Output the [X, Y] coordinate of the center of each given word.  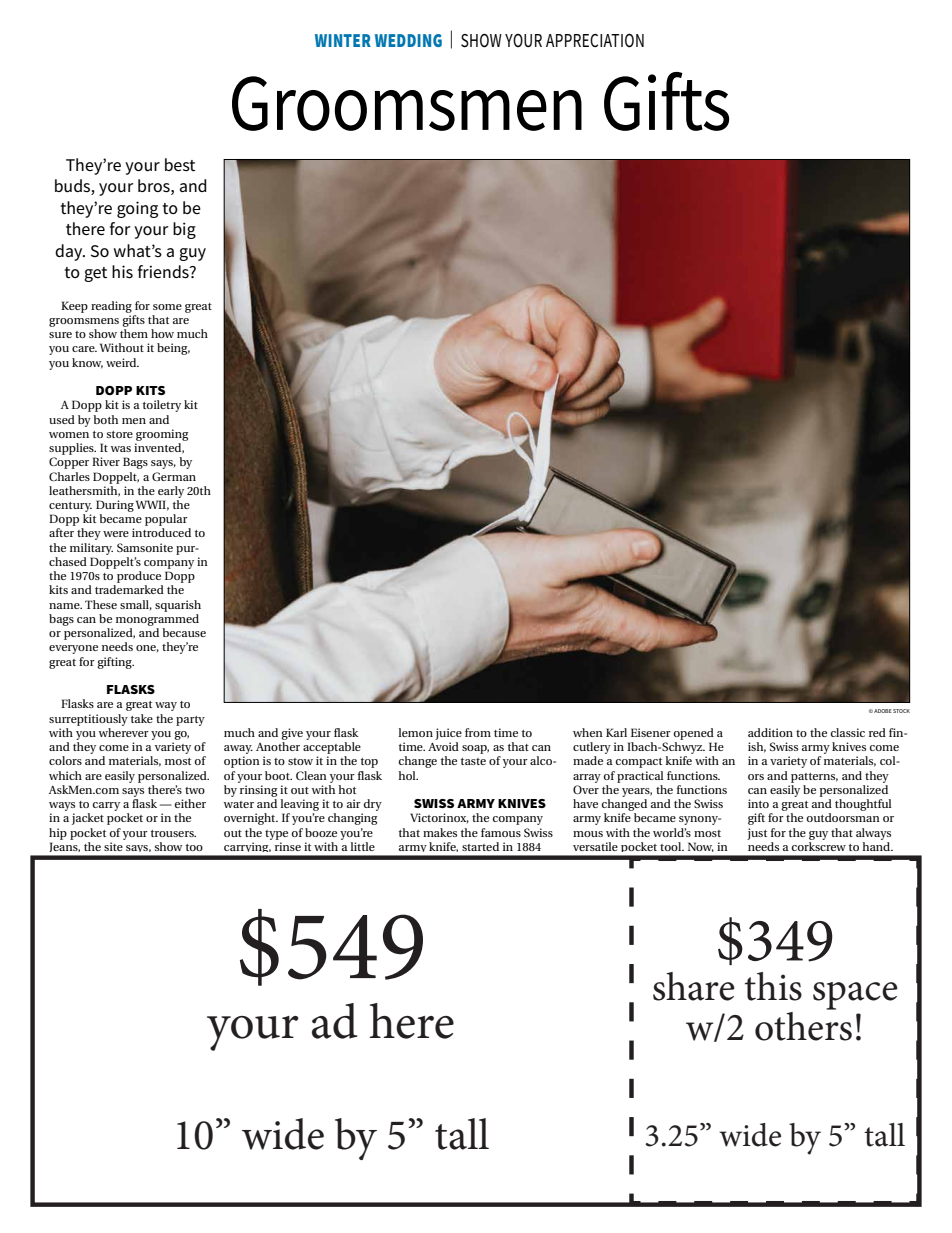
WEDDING [408, 40]
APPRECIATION [595, 40]
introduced [161, 532]
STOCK [901, 711]
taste [473, 761]
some [167, 307]
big [184, 230]
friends [164, 272]
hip [58, 834]
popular [166, 520]
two [195, 790]
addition [770, 732]
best [180, 165]
